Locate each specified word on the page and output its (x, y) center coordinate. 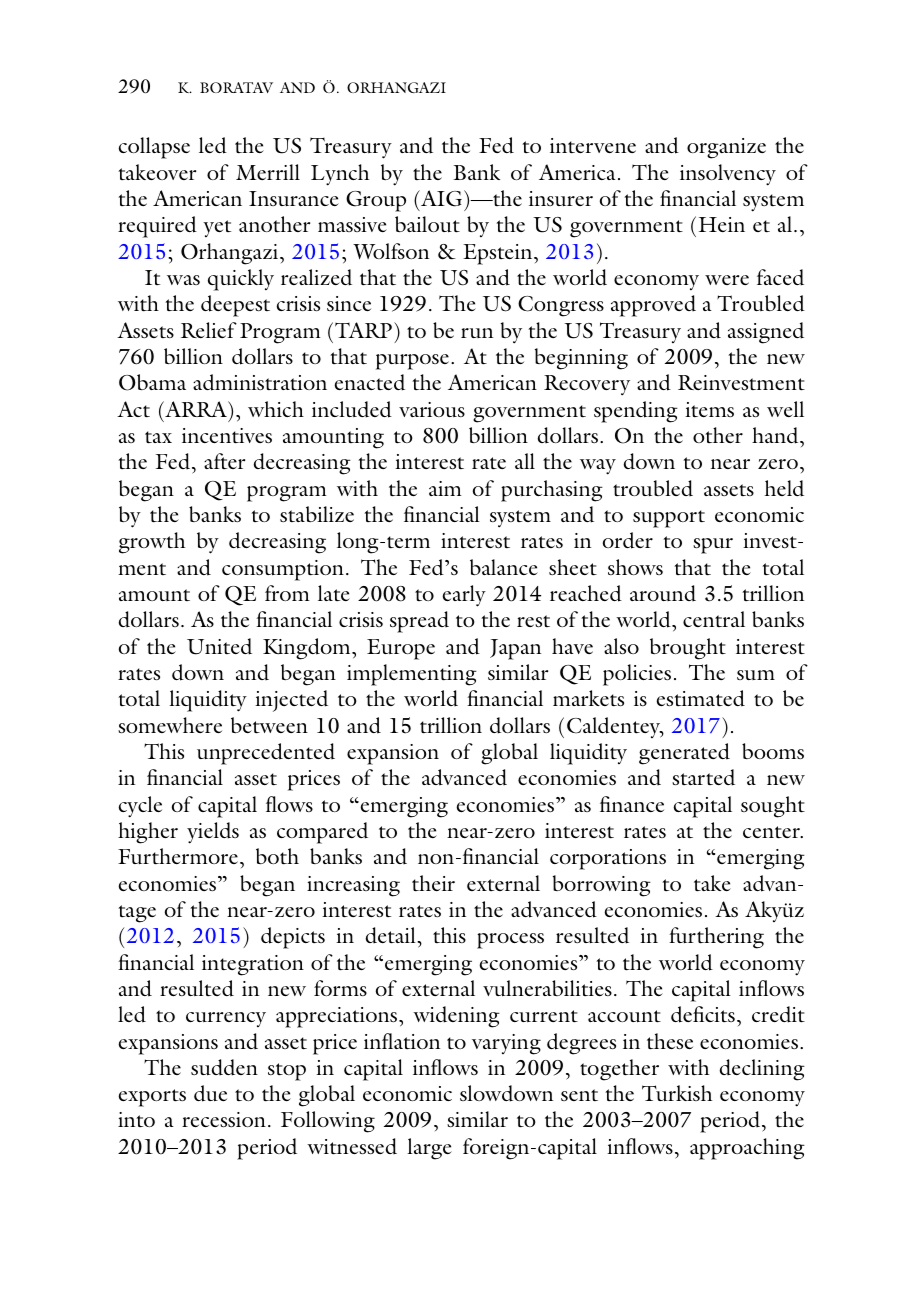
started (703, 777)
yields (213, 833)
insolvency (728, 175)
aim (445, 488)
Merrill (268, 172)
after (224, 461)
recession (224, 1119)
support (669, 519)
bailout (427, 224)
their (433, 883)
